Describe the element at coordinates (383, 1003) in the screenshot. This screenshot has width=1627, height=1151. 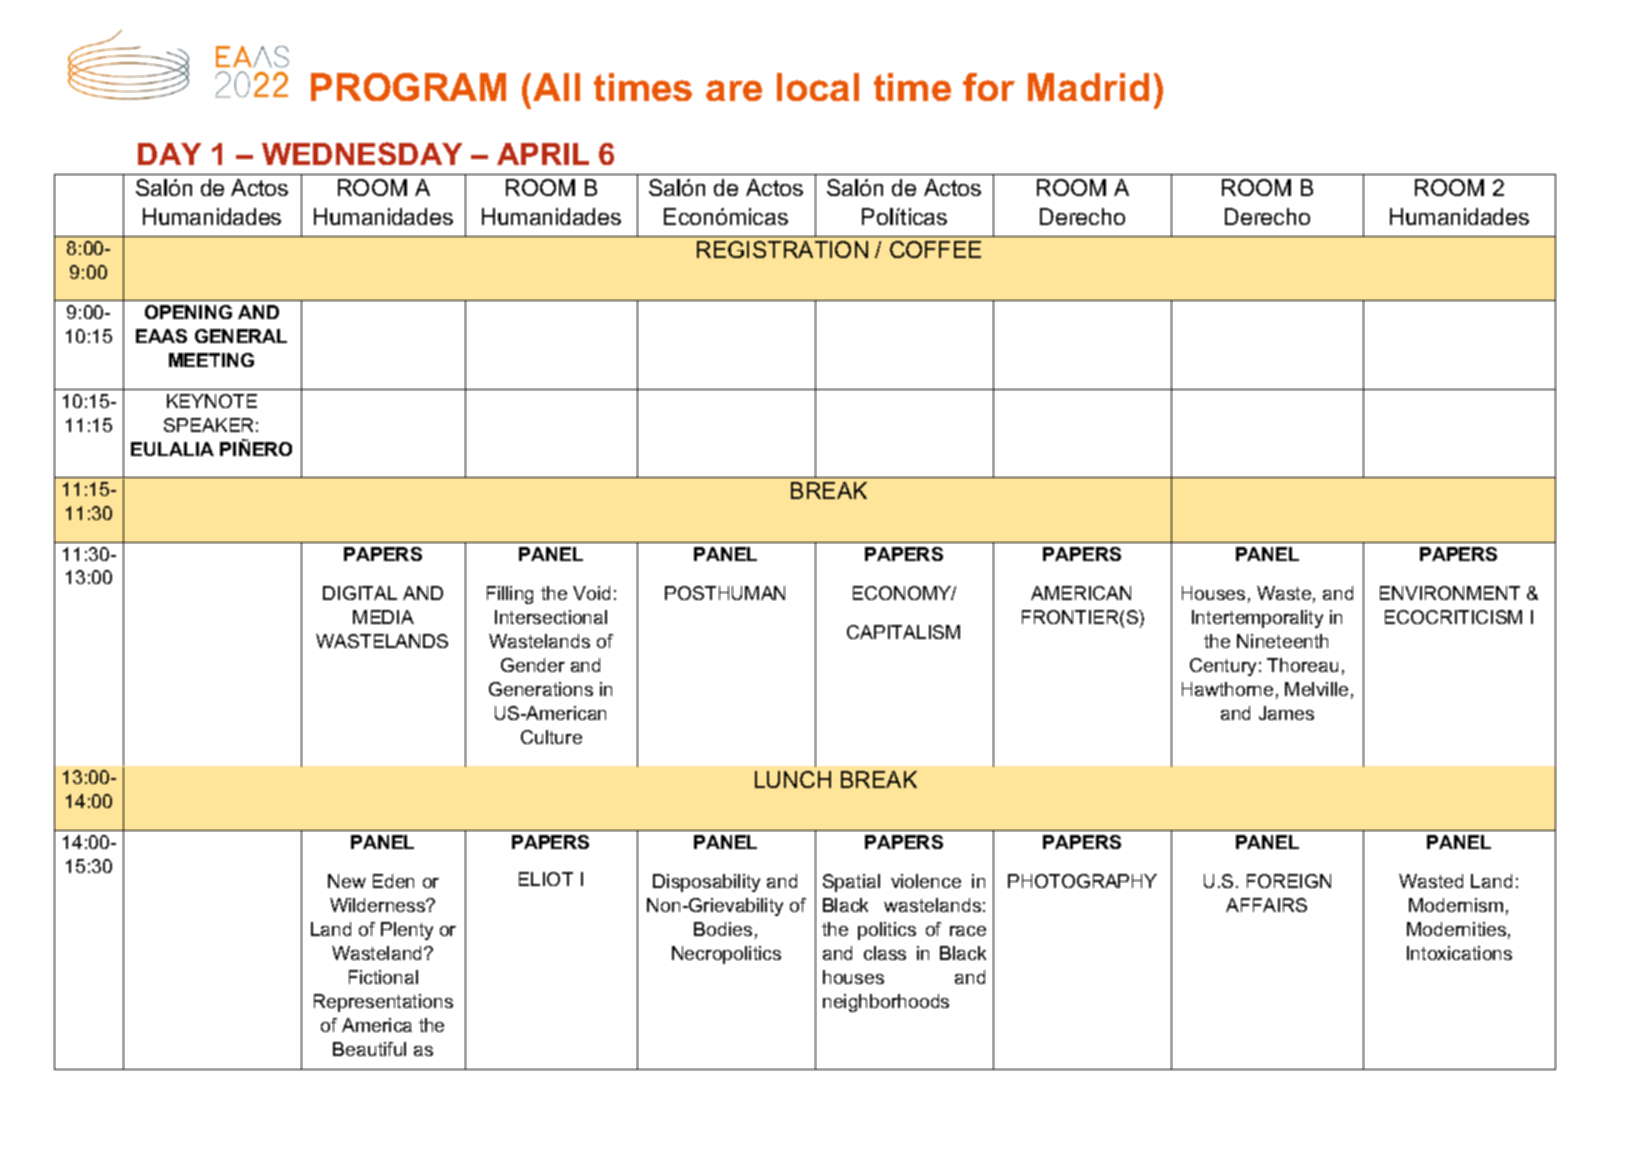
I see `Representations` at that location.
